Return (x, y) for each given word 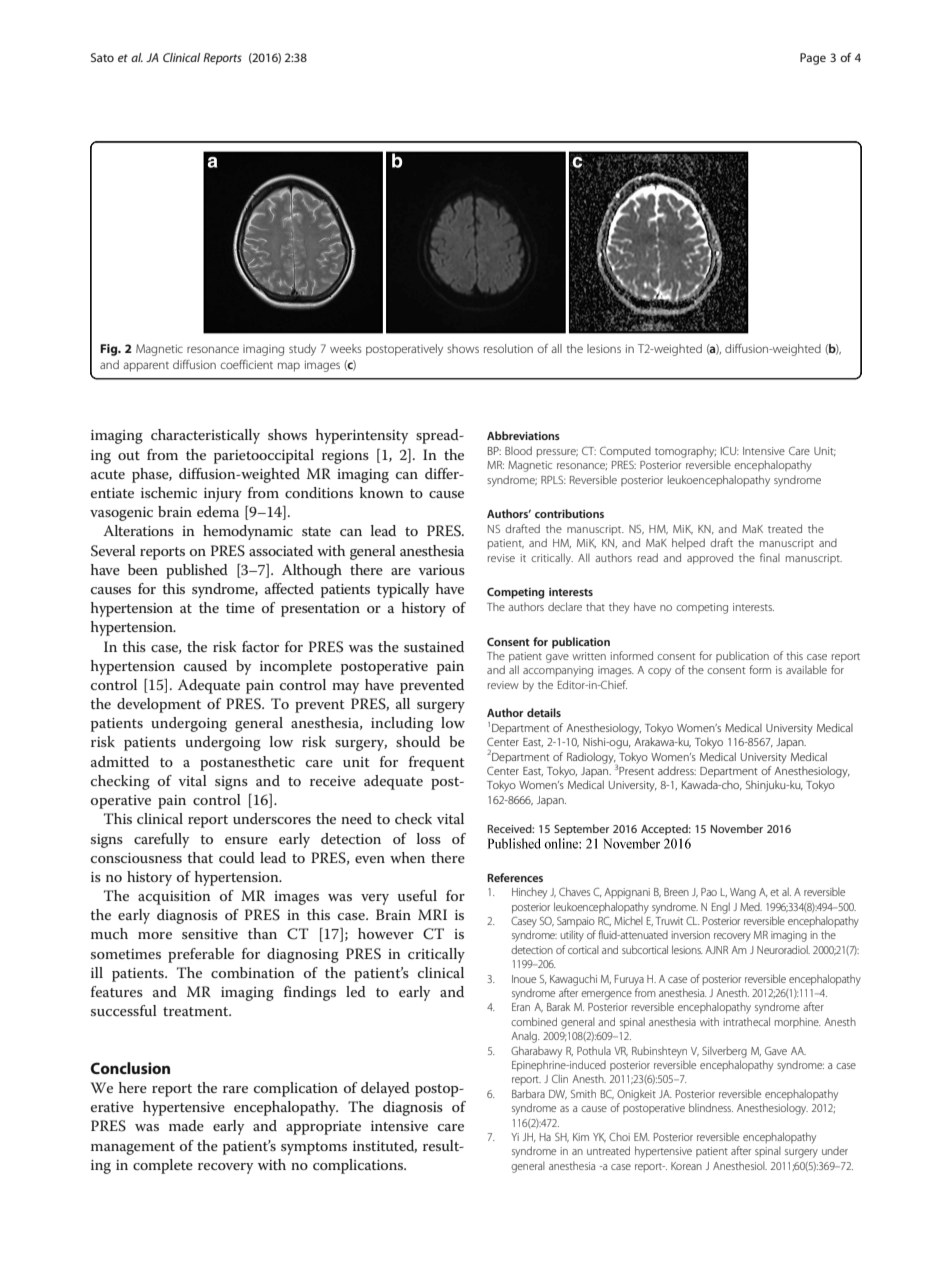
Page (813, 59)
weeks (346, 348)
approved (710, 559)
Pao (709, 892)
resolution (508, 348)
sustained (434, 646)
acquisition (174, 898)
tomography (685, 452)
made (186, 1125)
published (197, 571)
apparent (146, 367)
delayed (385, 1089)
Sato (102, 57)
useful (417, 895)
